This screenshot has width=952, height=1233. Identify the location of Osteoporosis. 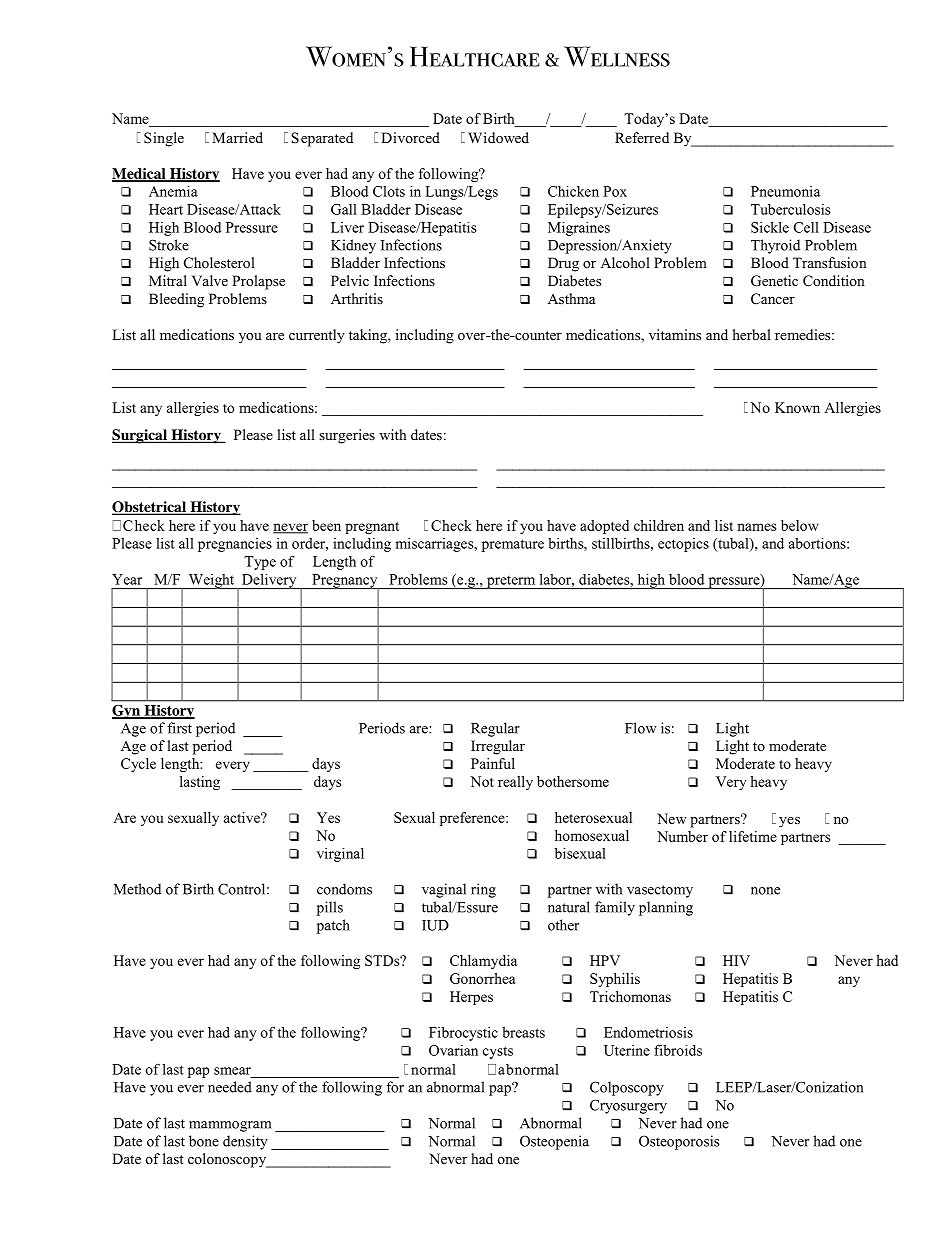
(679, 1142).
